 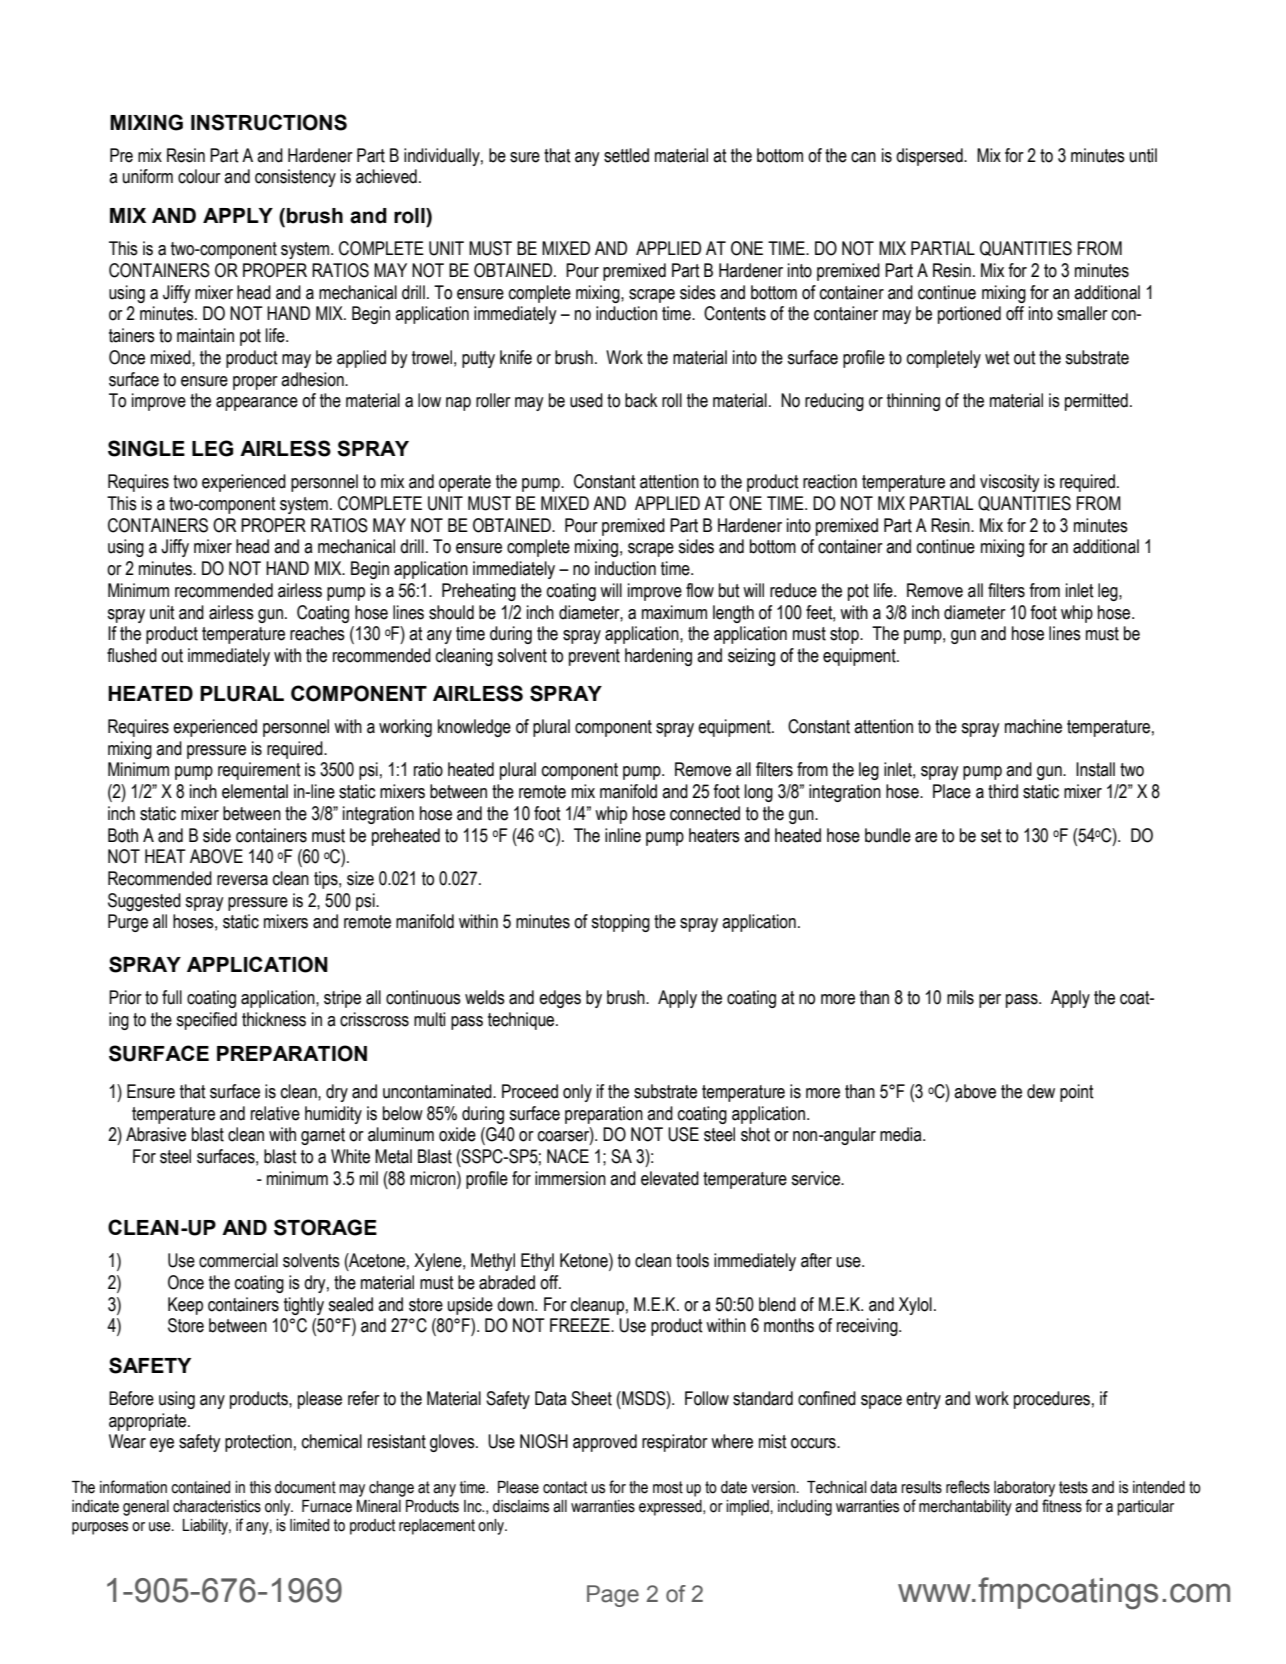 What do you see at coordinates (1062, 1506) in the page?
I see `fitness` at bounding box center [1062, 1506].
